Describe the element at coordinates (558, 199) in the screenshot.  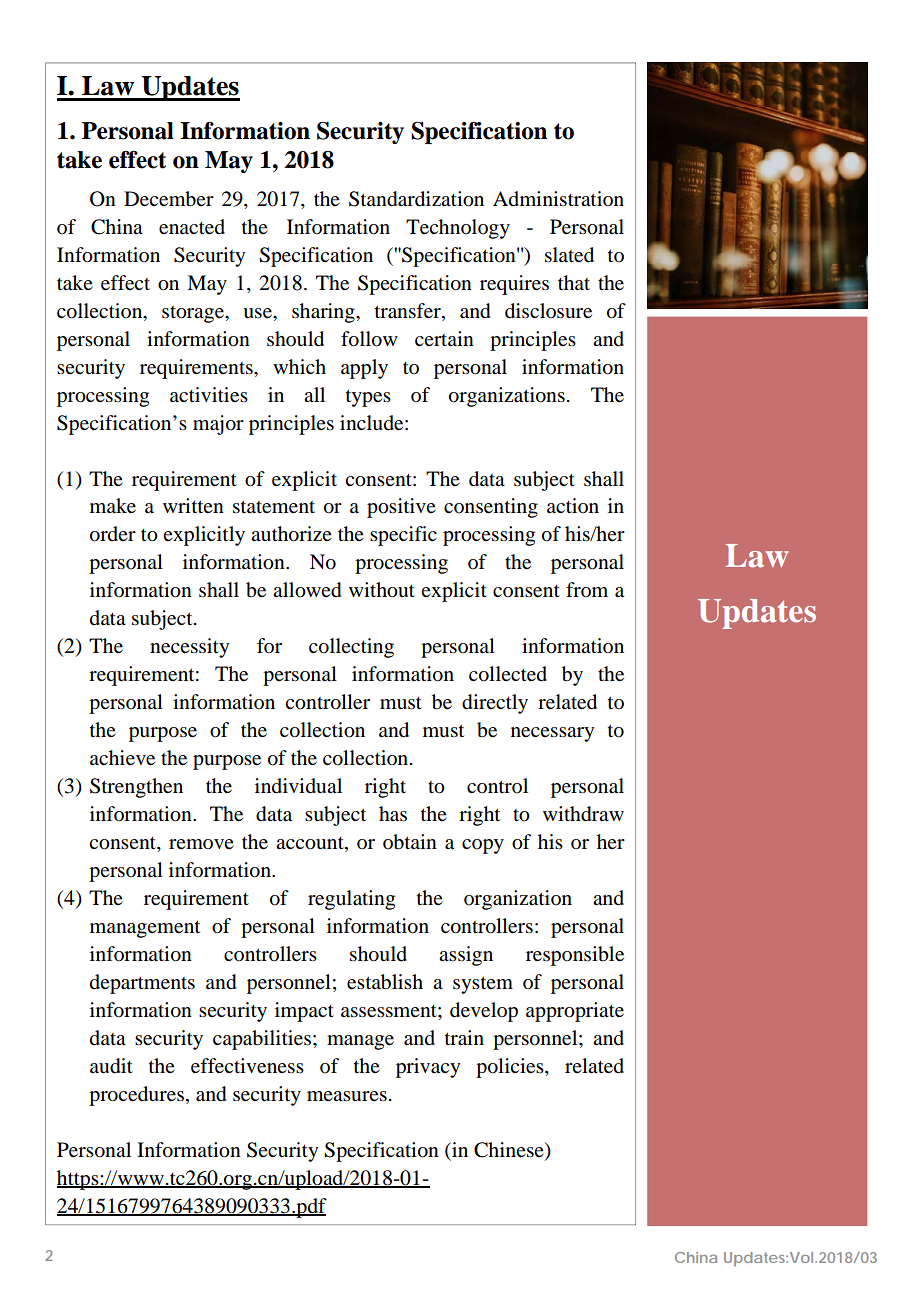
I see `Administration` at that location.
